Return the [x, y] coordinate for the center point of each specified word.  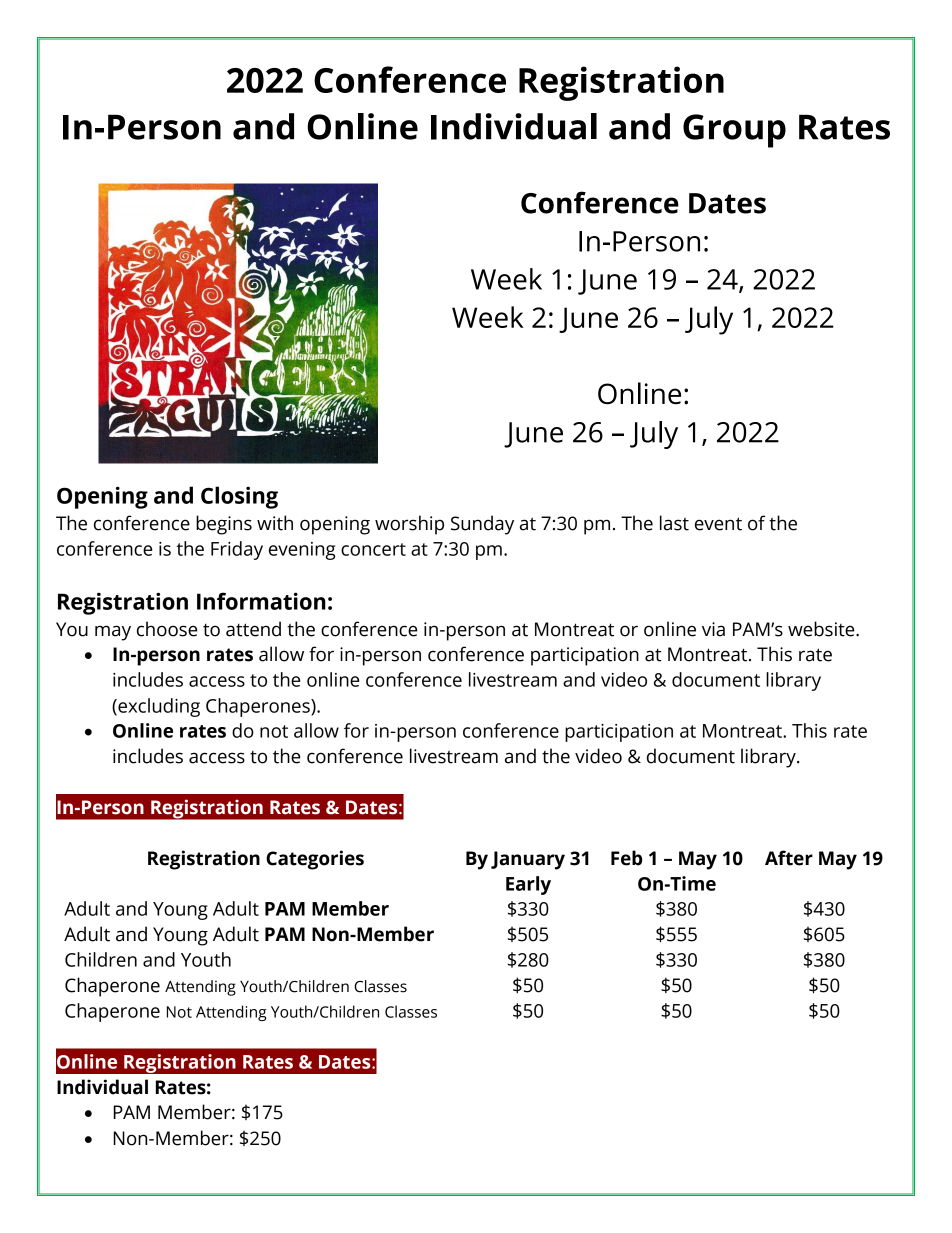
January [528, 860]
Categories [315, 860]
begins [224, 525]
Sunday [482, 525]
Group [734, 131]
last [674, 523]
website [822, 629]
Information [261, 601]
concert [373, 549]
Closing [239, 497]
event [718, 524]
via [713, 629]
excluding [158, 707]
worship [409, 525]
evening [302, 551]
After [789, 858]
